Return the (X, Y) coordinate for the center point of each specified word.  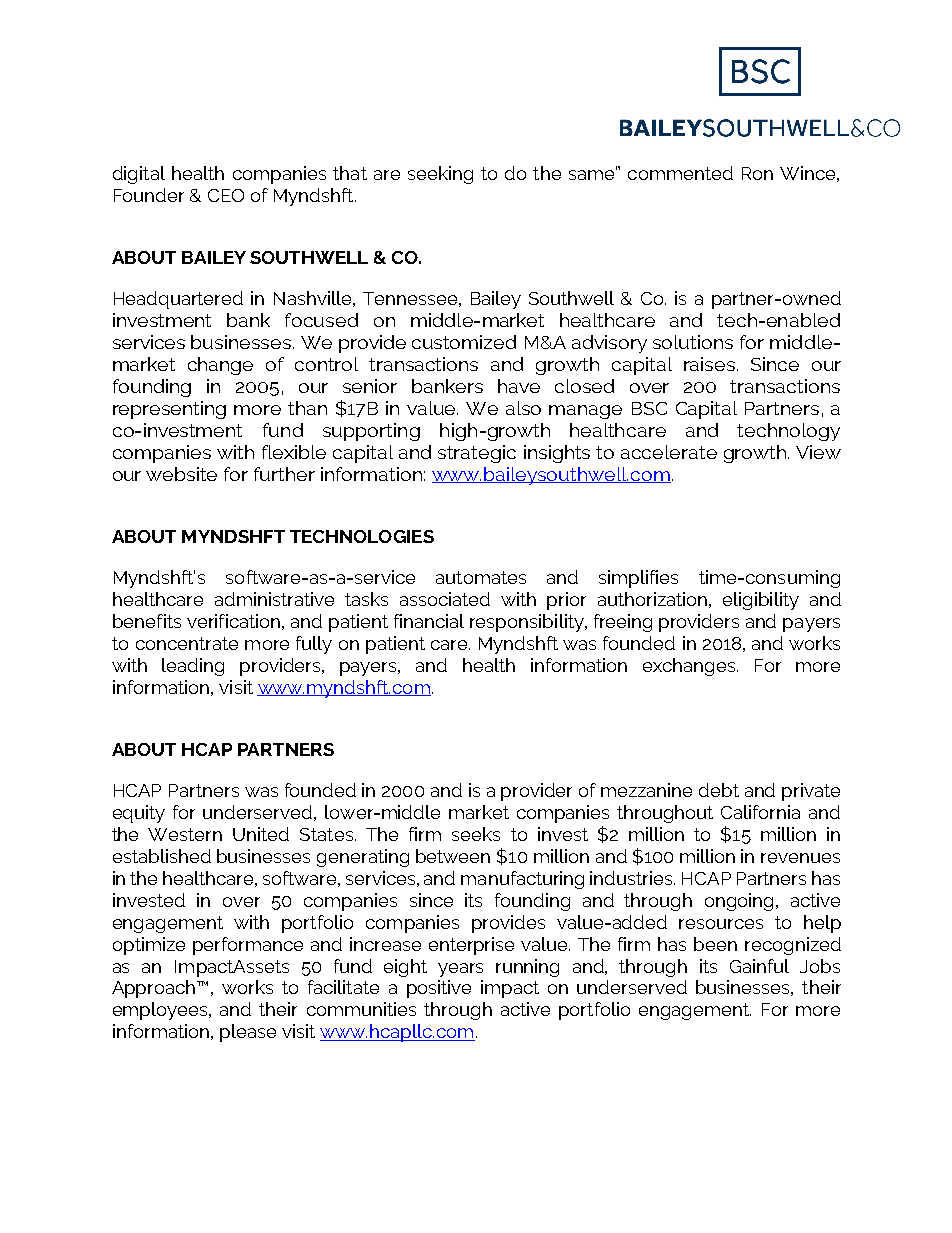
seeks (476, 834)
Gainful (759, 966)
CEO (226, 195)
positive (439, 989)
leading (193, 667)
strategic (477, 454)
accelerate (669, 452)
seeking (440, 175)
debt (719, 790)
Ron (757, 173)
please (248, 1033)
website (181, 474)
